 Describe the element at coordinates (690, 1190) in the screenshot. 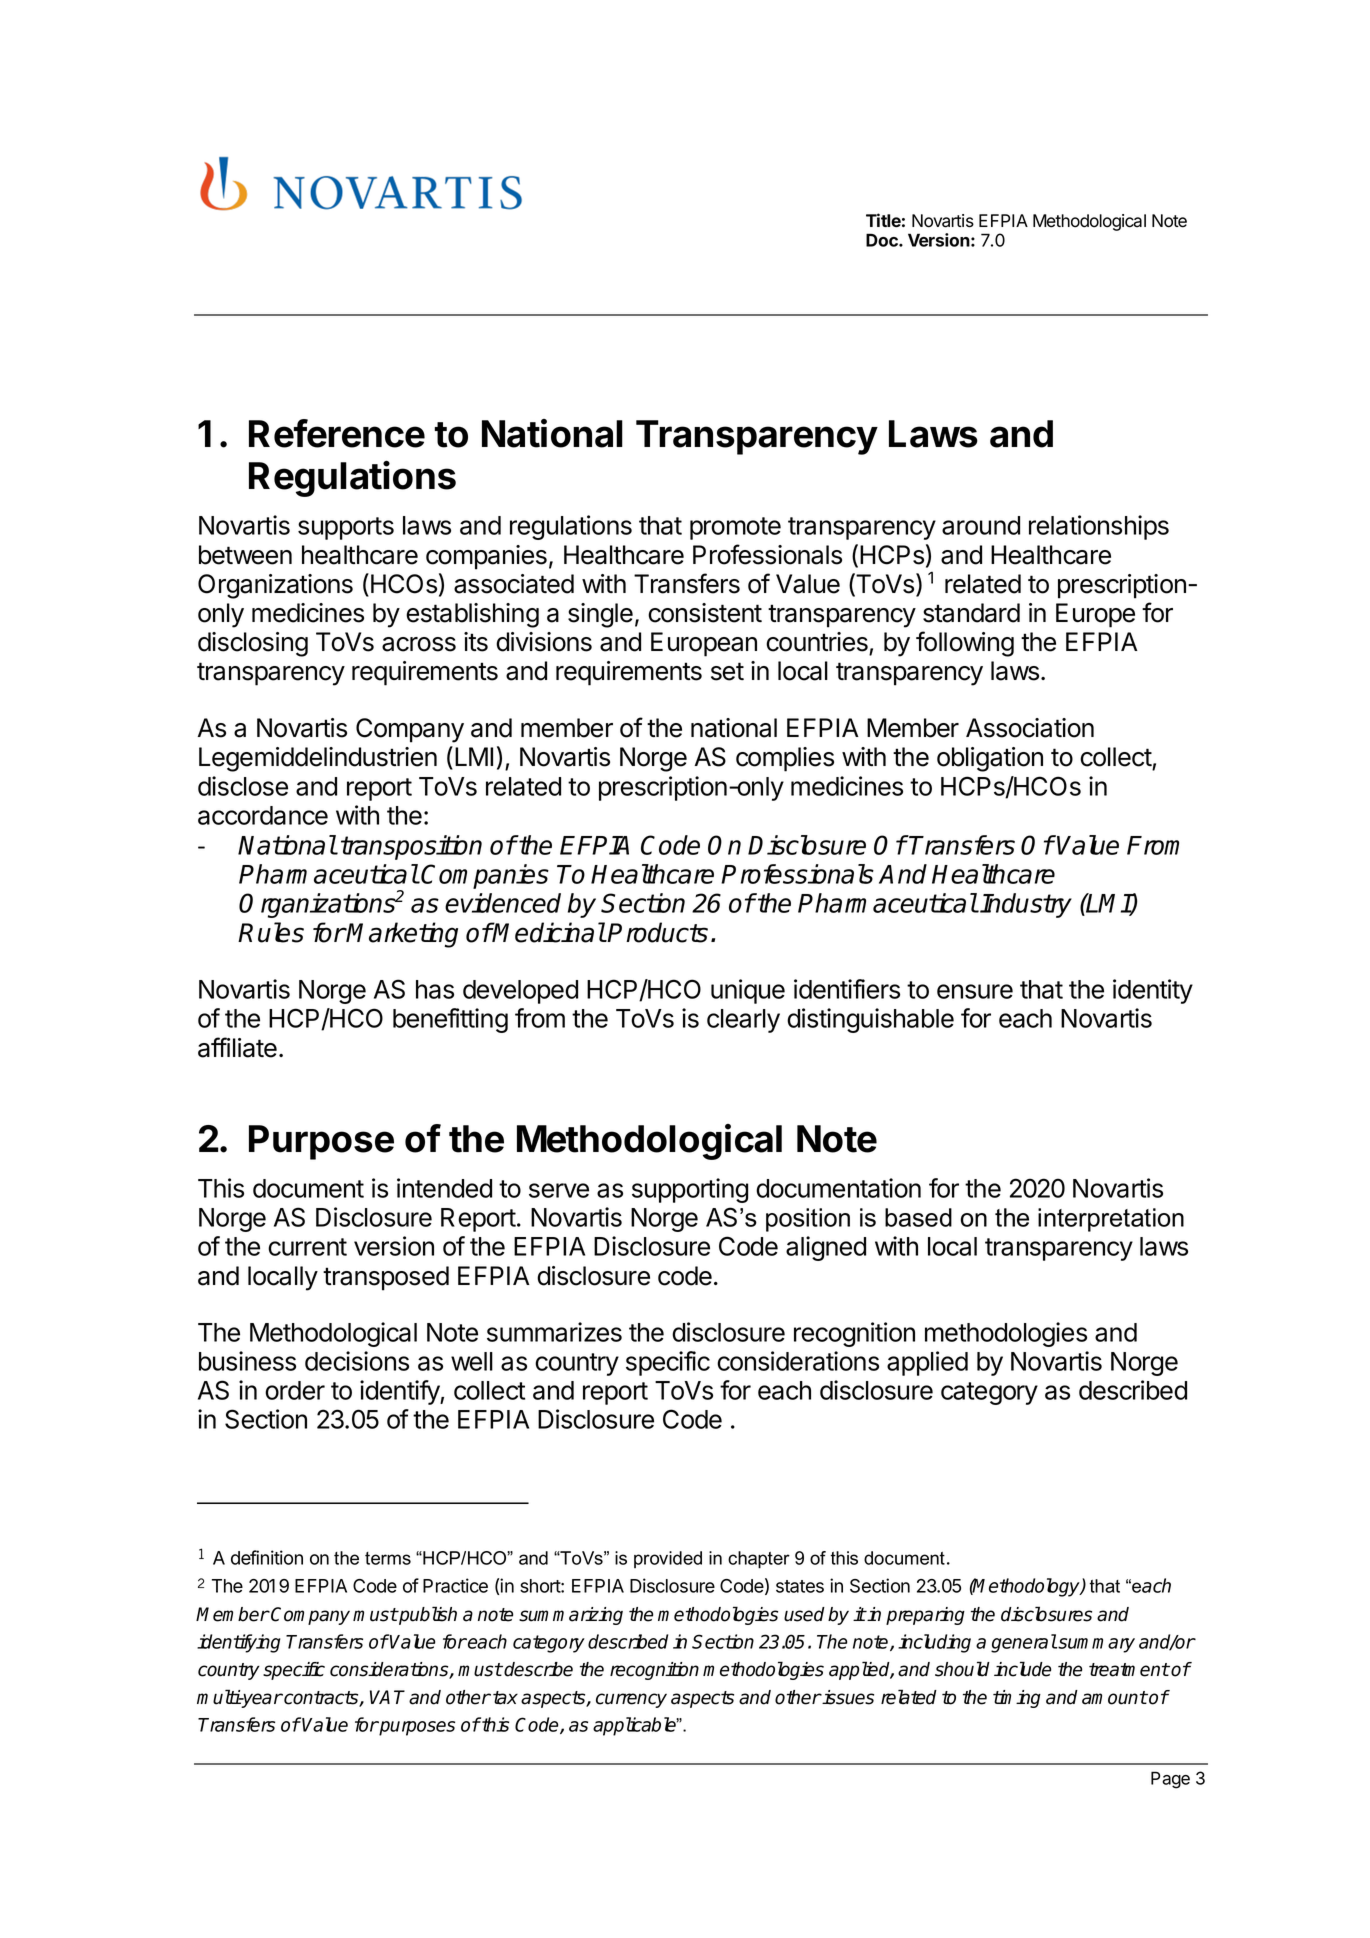

I see `supporting` at that location.
